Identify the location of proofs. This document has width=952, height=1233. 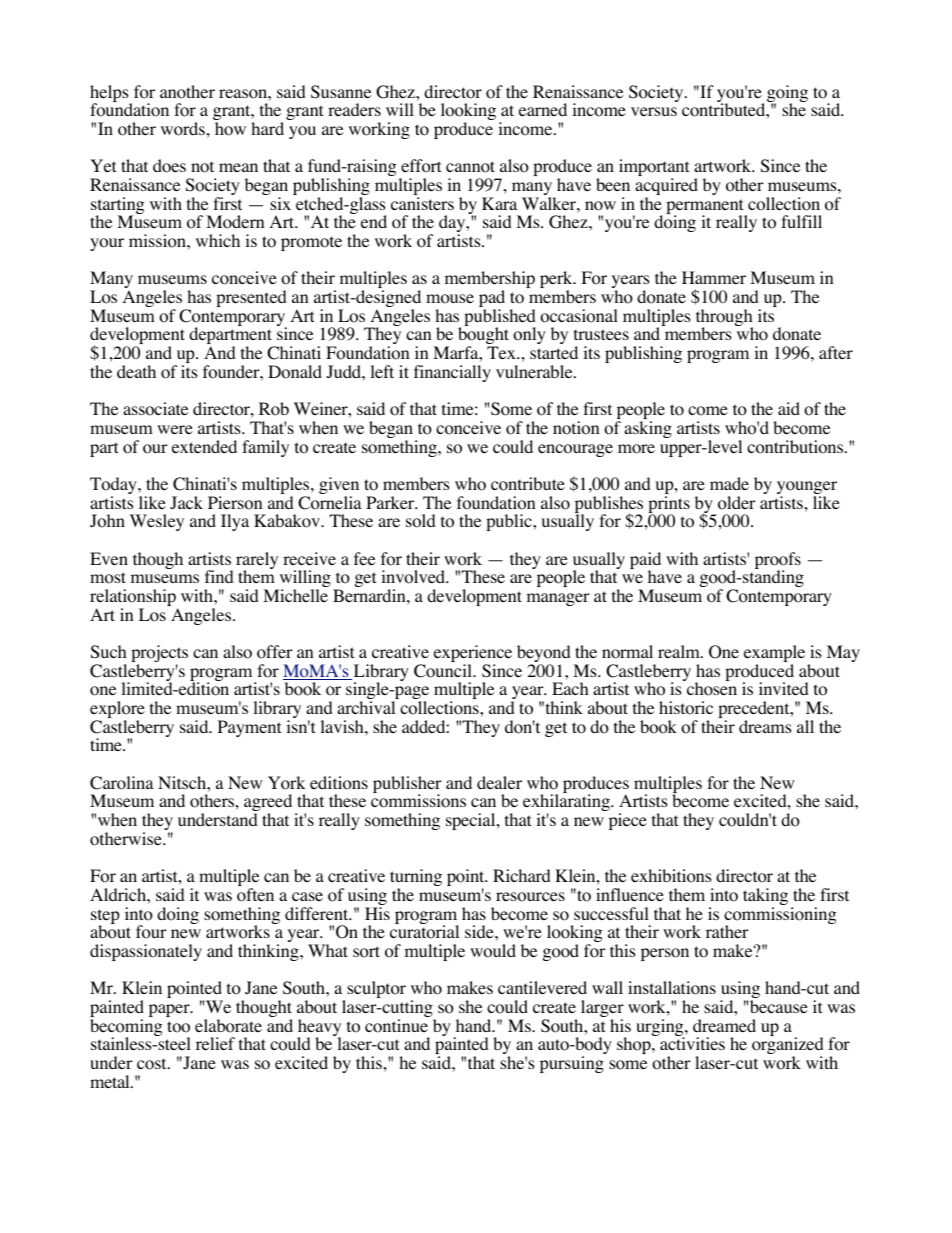
(778, 562).
